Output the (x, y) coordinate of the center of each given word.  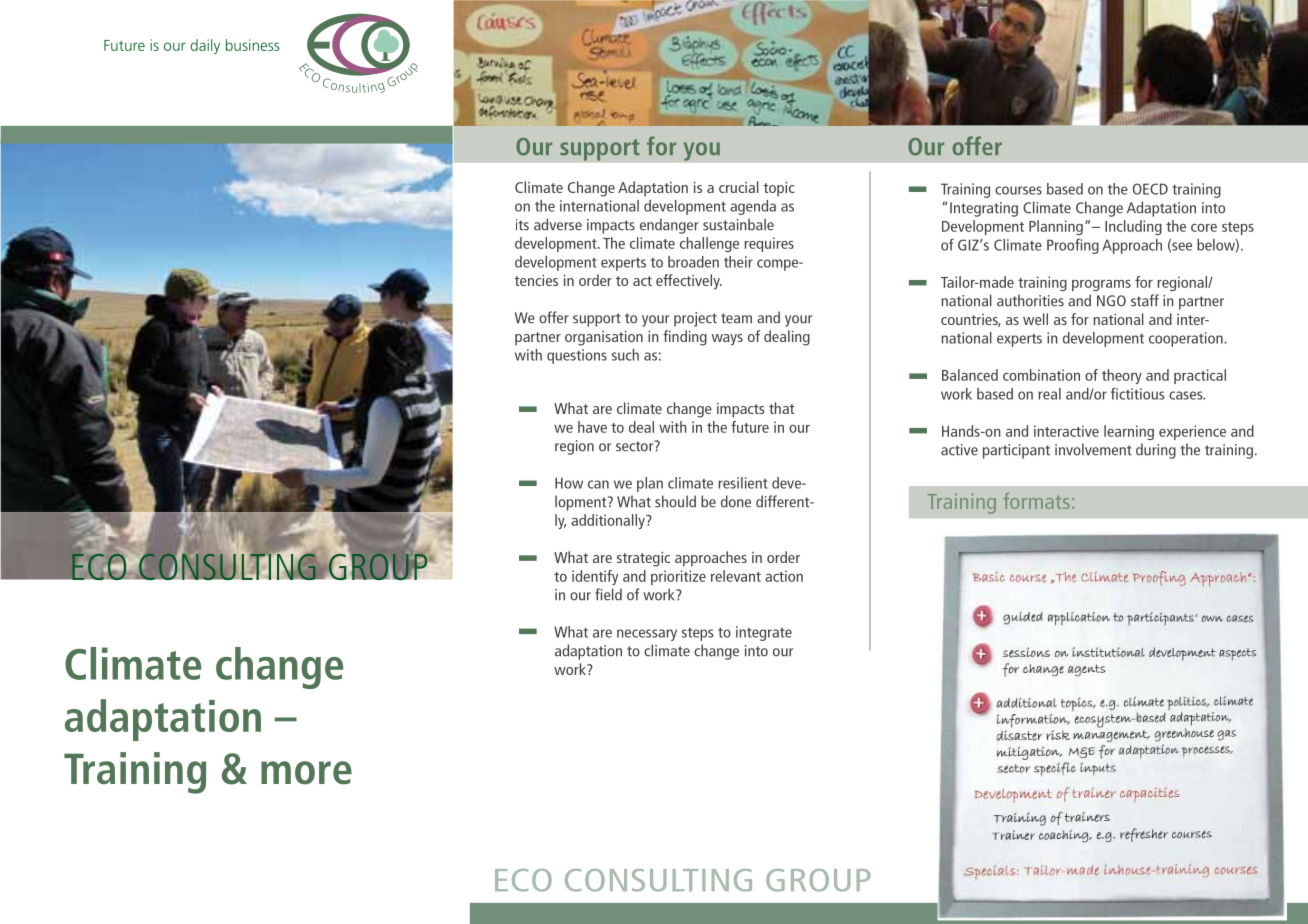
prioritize (678, 577)
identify (595, 577)
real (1049, 394)
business (252, 45)
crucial (739, 187)
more (306, 773)
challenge (709, 244)
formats (1037, 501)
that (781, 408)
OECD (1150, 189)
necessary (647, 635)
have (592, 427)
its (522, 225)
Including (1133, 227)
